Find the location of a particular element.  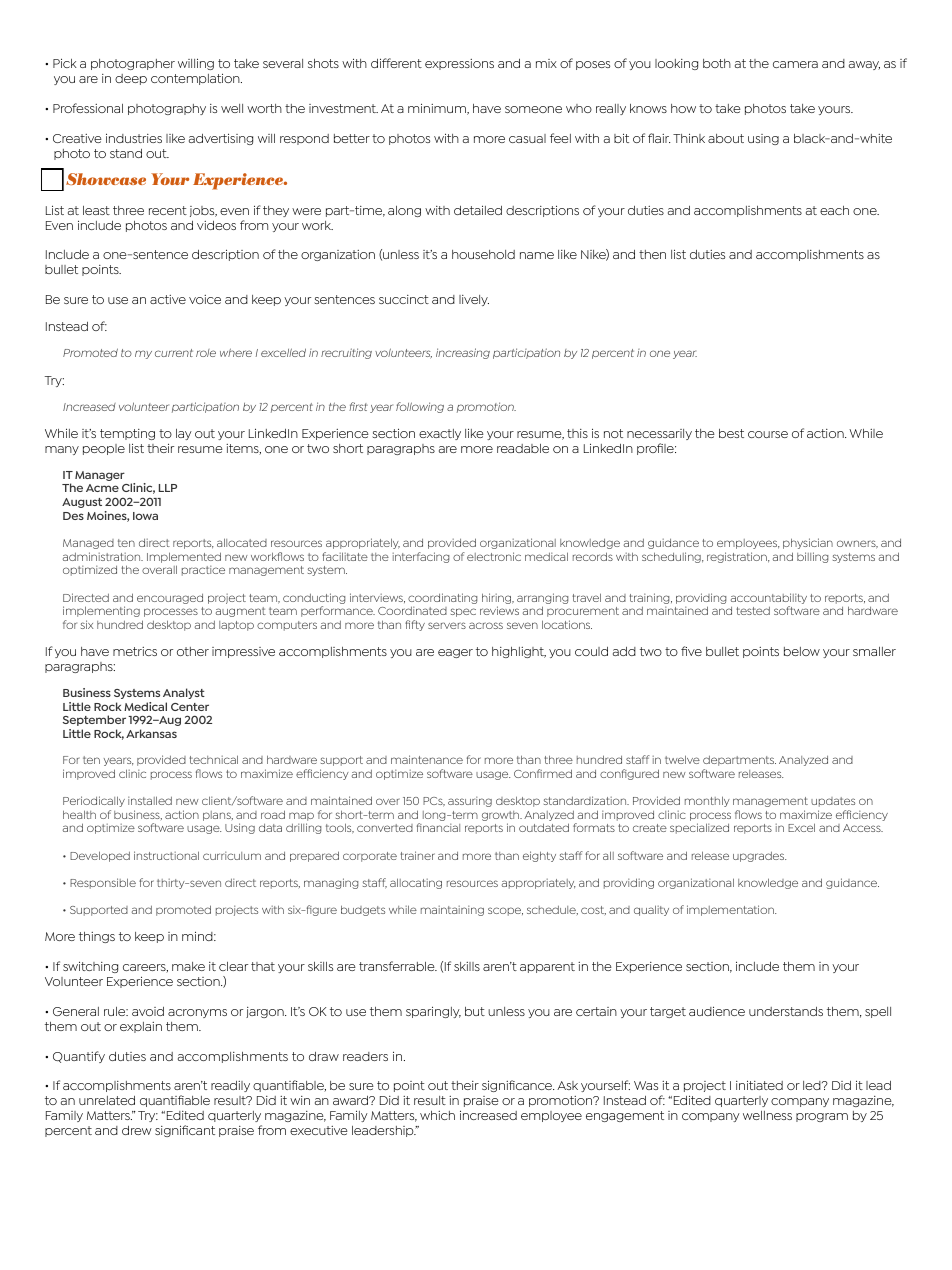

accountability is located at coordinates (769, 600).
